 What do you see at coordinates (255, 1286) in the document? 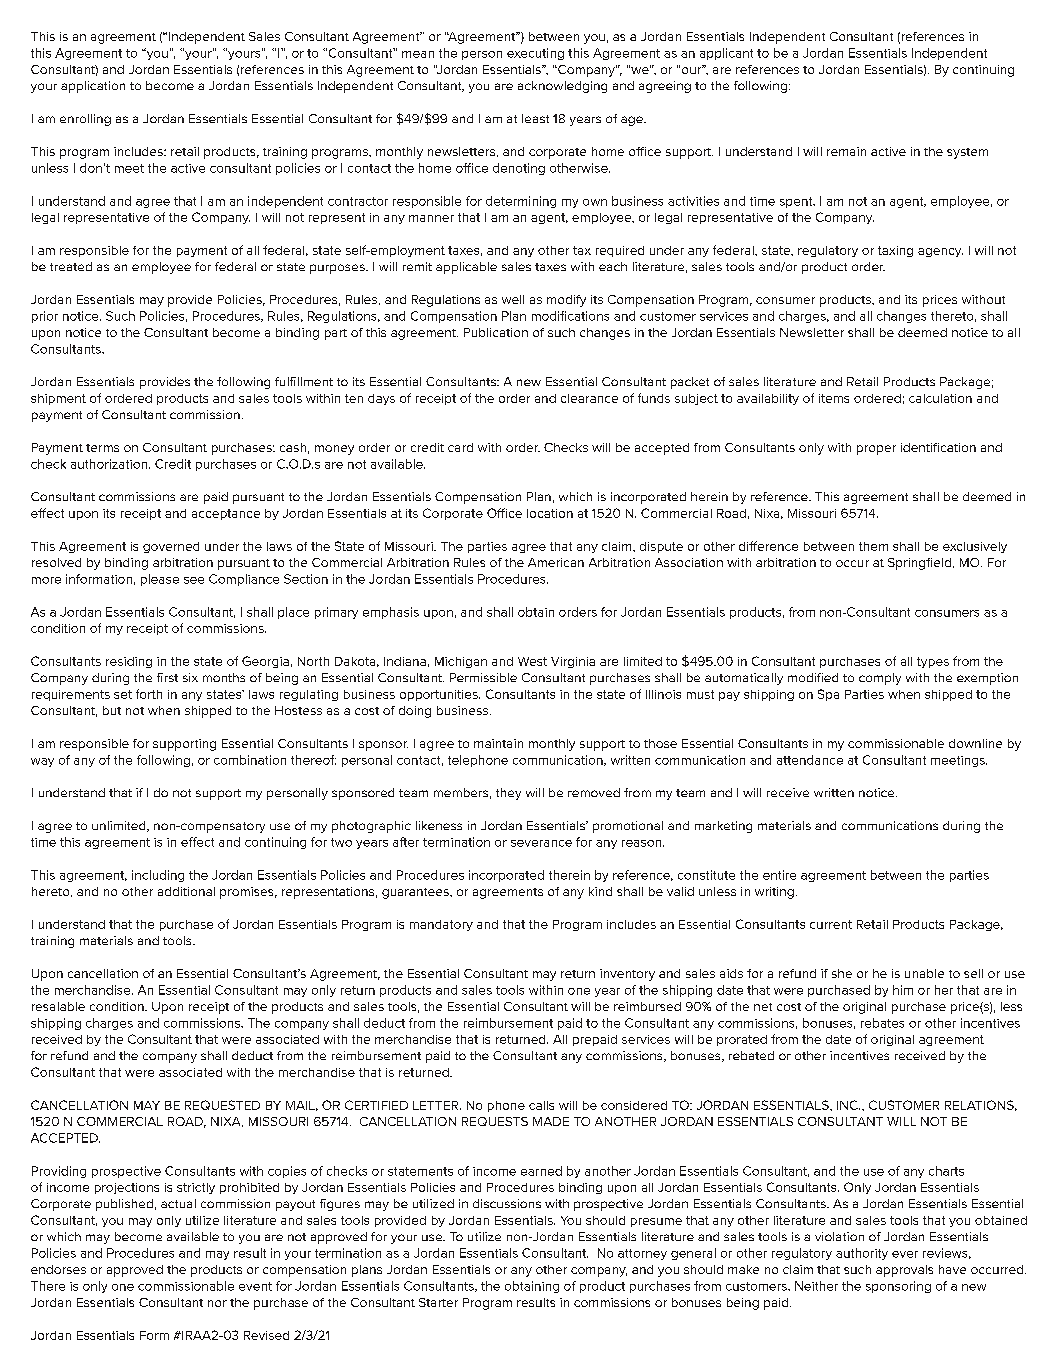
I see `event` at bounding box center [255, 1286].
